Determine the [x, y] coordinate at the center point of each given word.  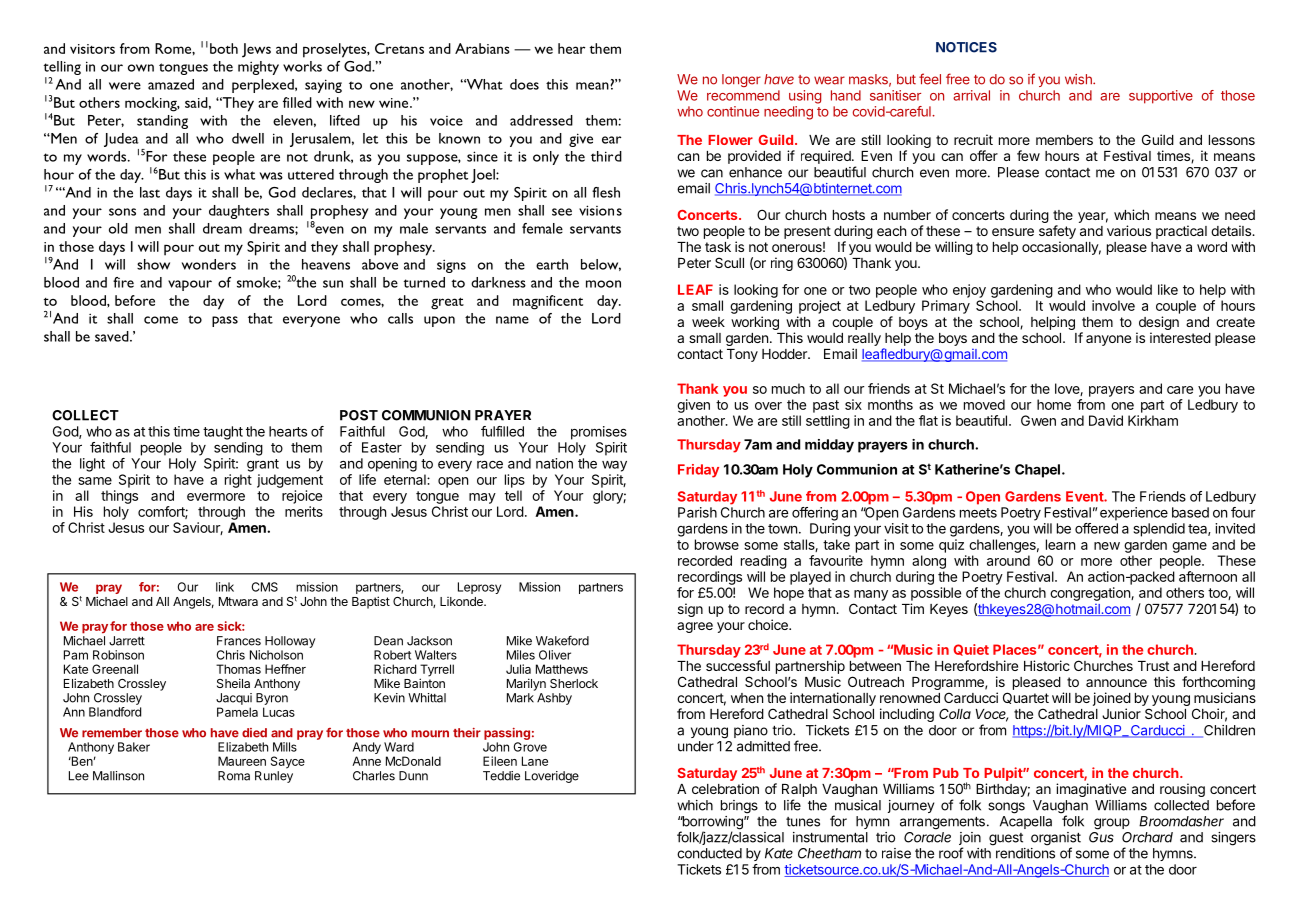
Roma [234, 776]
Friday [698, 471]
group [1112, 824]
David [1106, 420]
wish [1079, 79]
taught [223, 433]
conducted [709, 853]
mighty [258, 68]
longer [741, 80]
